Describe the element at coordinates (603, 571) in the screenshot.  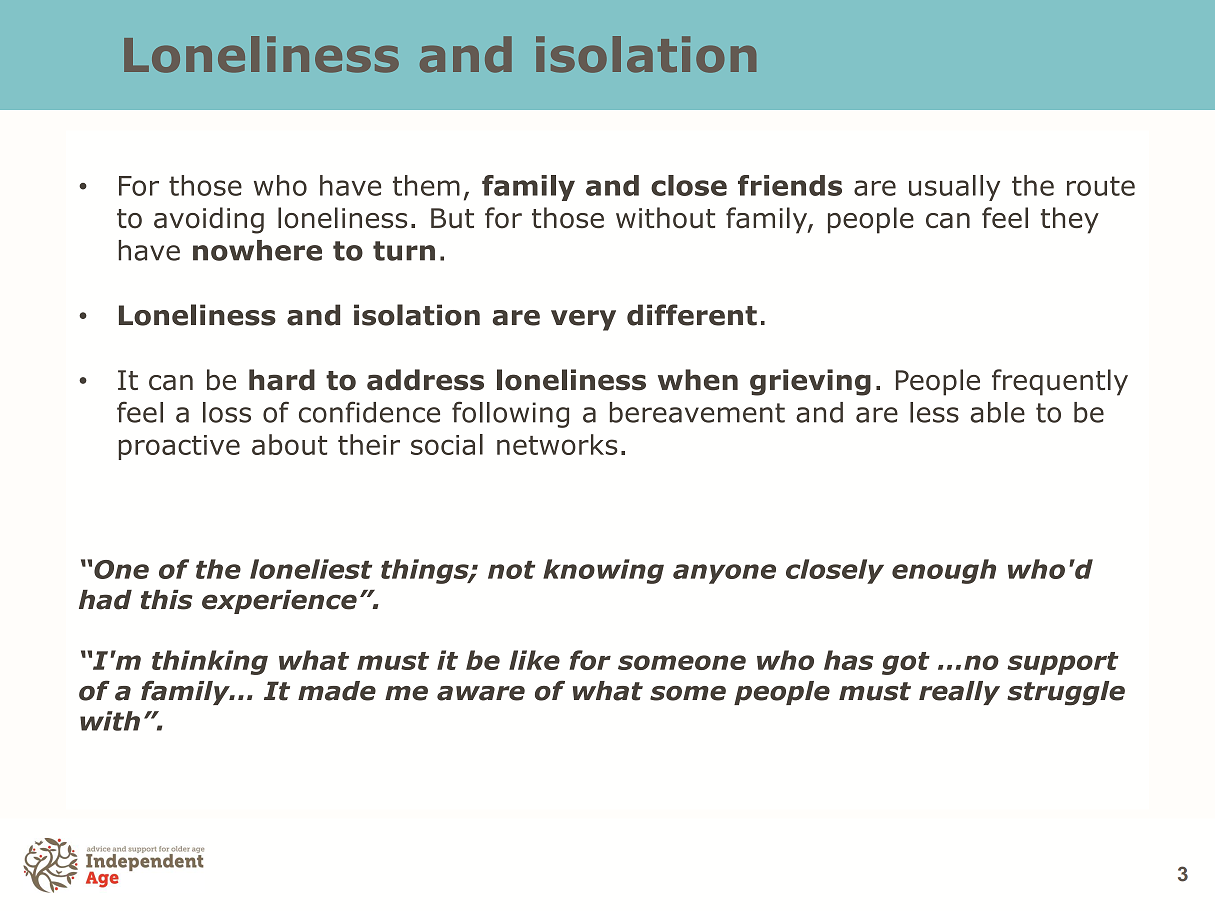
I see `knowing` at that location.
